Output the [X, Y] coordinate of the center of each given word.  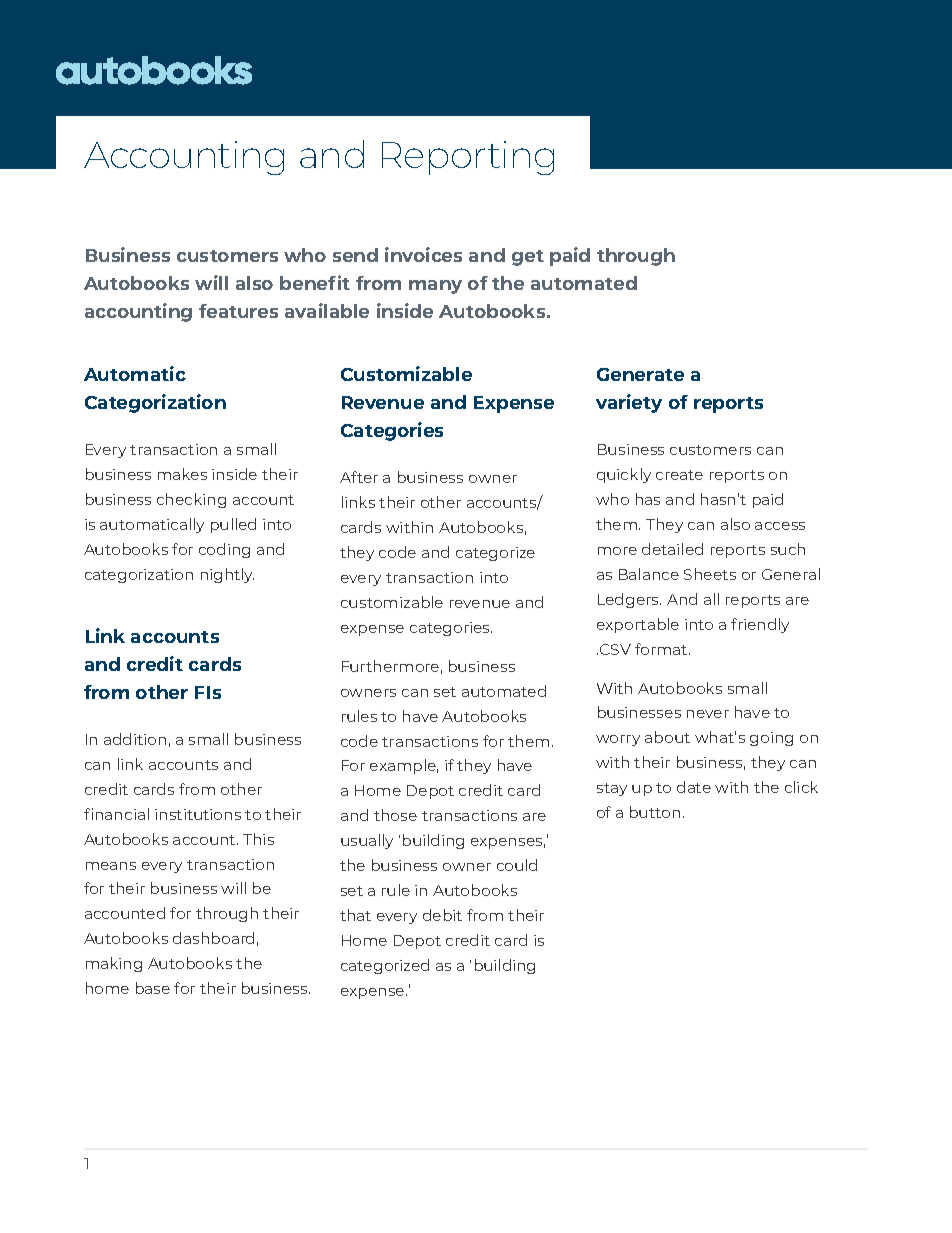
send [355, 255]
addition [135, 739]
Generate [640, 374]
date [694, 787]
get [528, 258]
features [238, 311]
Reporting [468, 158]
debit [442, 915]
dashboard [213, 938]
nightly [227, 575]
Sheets [710, 574]
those [395, 815]
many [435, 287]
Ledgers [629, 600]
